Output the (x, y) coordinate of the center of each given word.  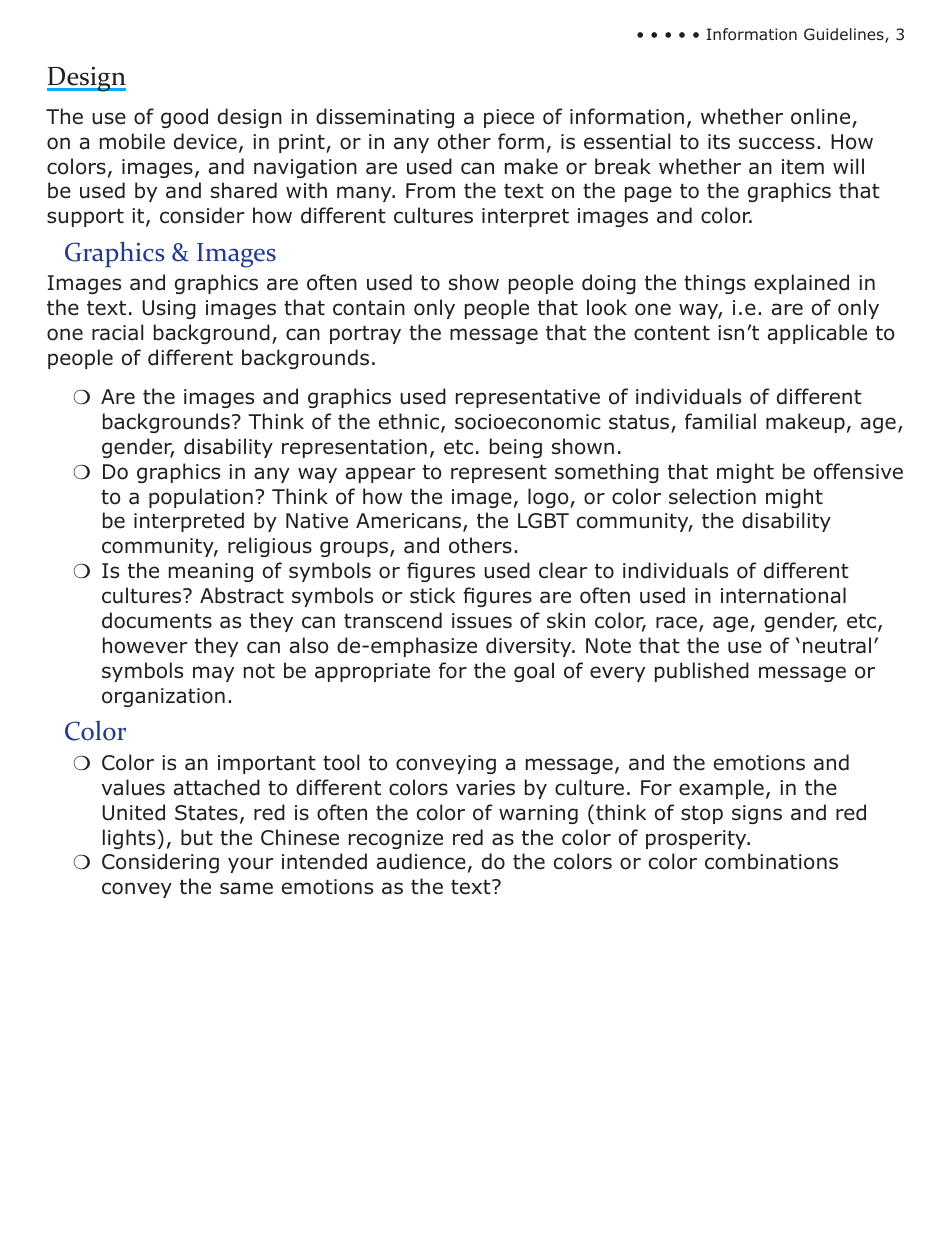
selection (712, 496)
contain (369, 308)
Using (169, 309)
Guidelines (845, 35)
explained (801, 284)
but (197, 837)
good (184, 118)
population (201, 498)
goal (534, 672)
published (702, 672)
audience (421, 861)
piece (509, 118)
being (516, 448)
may (213, 674)
